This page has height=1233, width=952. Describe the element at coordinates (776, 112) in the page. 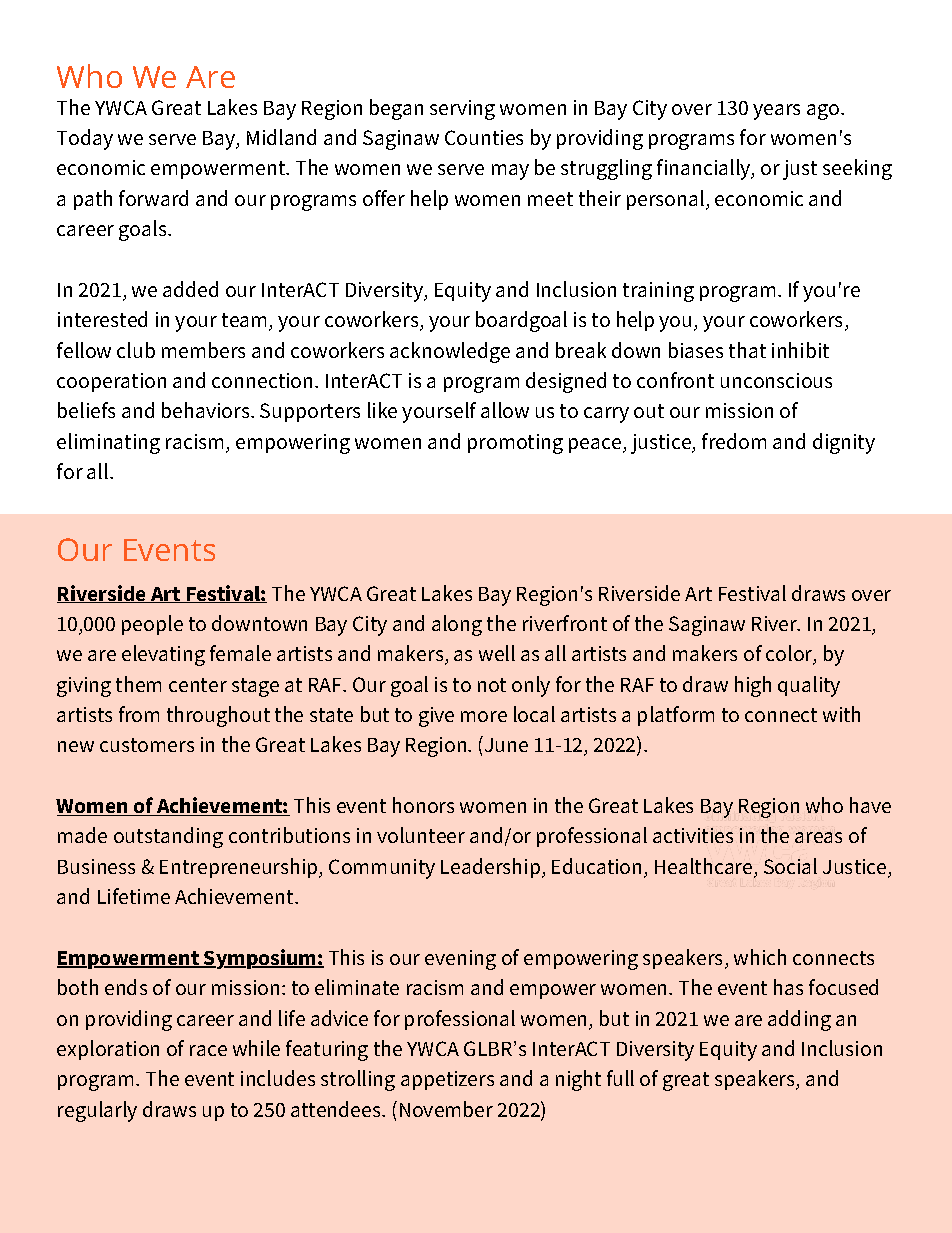

I see `years` at that location.
